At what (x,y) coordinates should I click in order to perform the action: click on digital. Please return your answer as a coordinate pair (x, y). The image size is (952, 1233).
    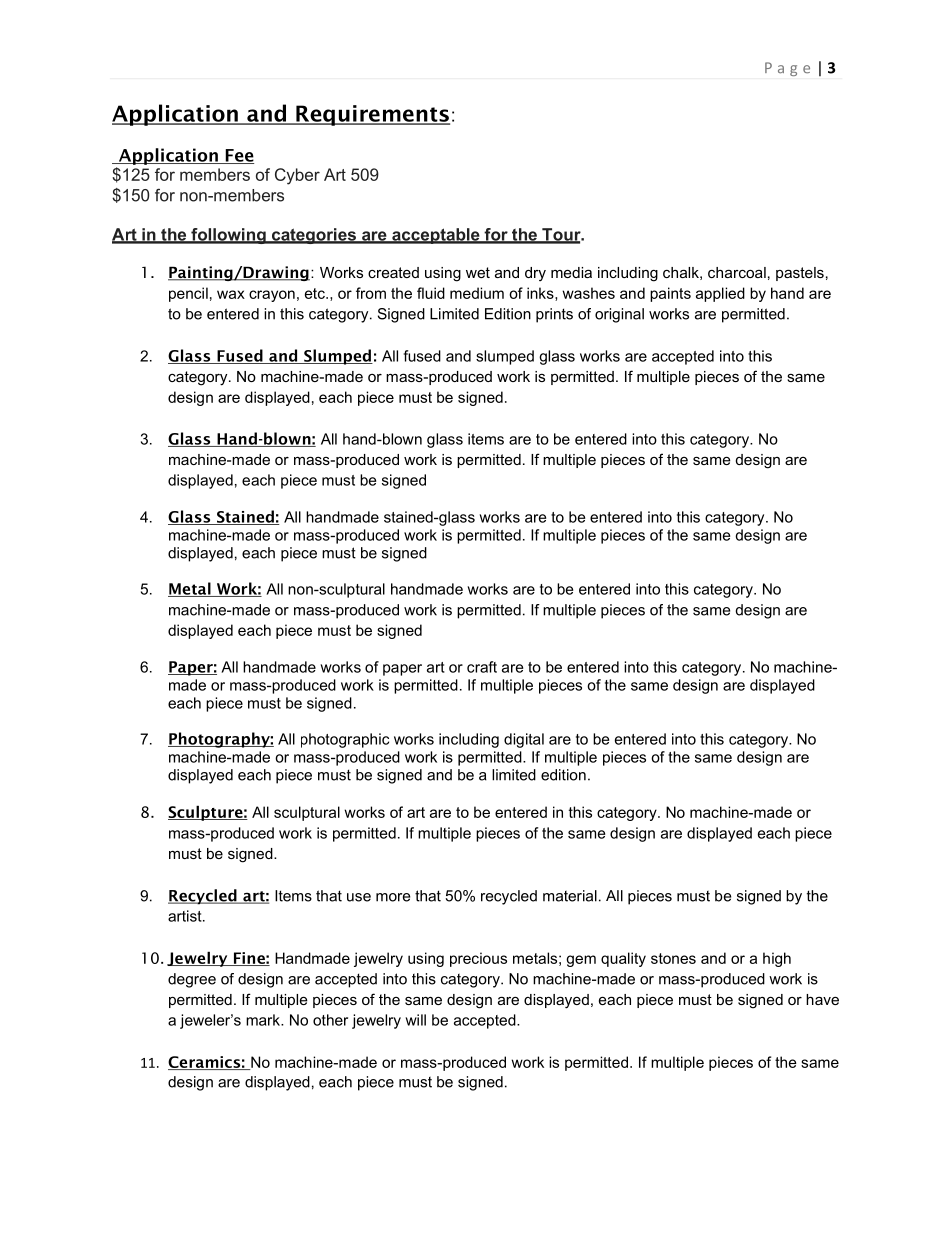
    Looking at the image, I should click on (524, 740).
